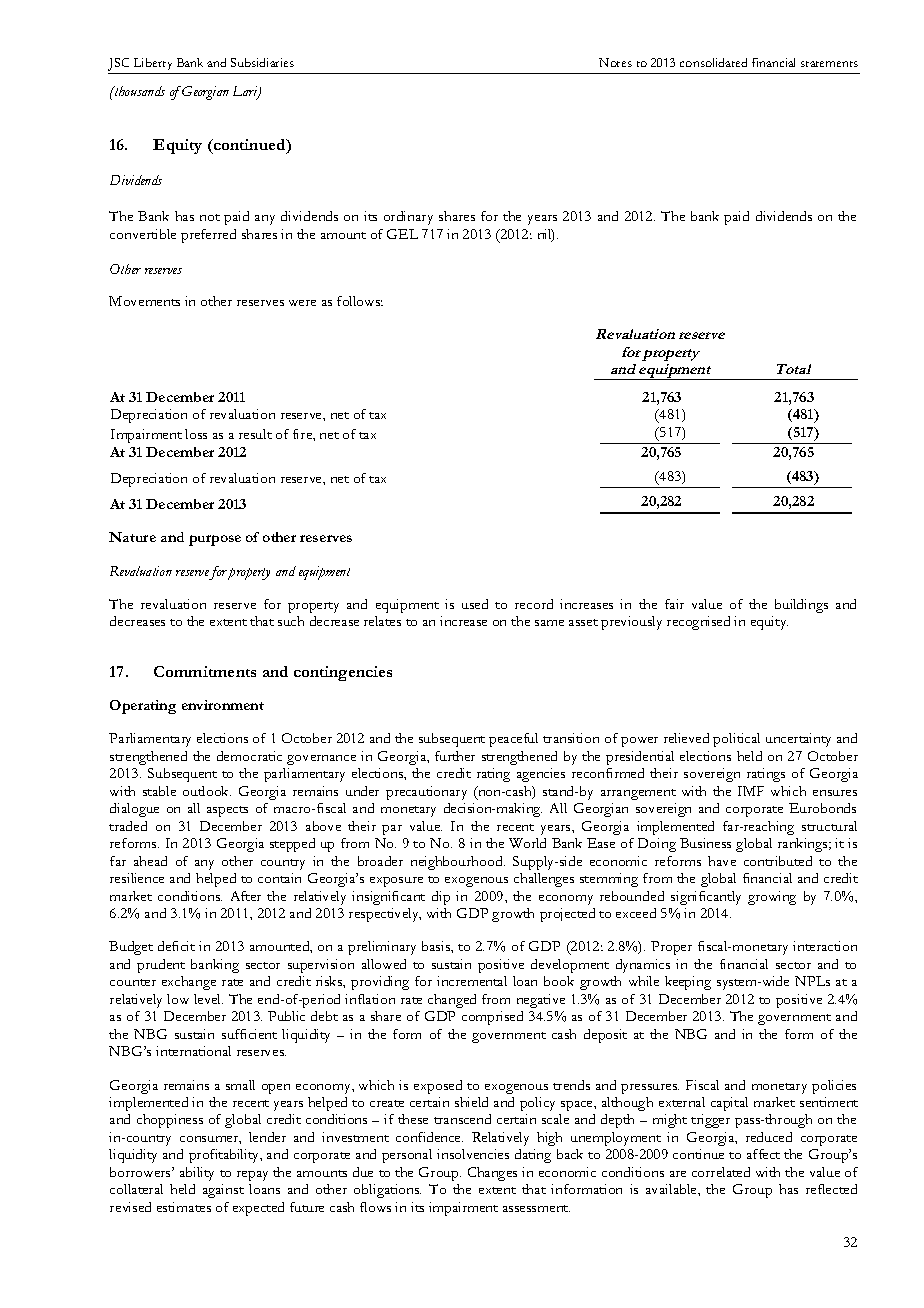 The height and width of the screenshot is (1308, 924). I want to click on IMF, so click(751, 791).
